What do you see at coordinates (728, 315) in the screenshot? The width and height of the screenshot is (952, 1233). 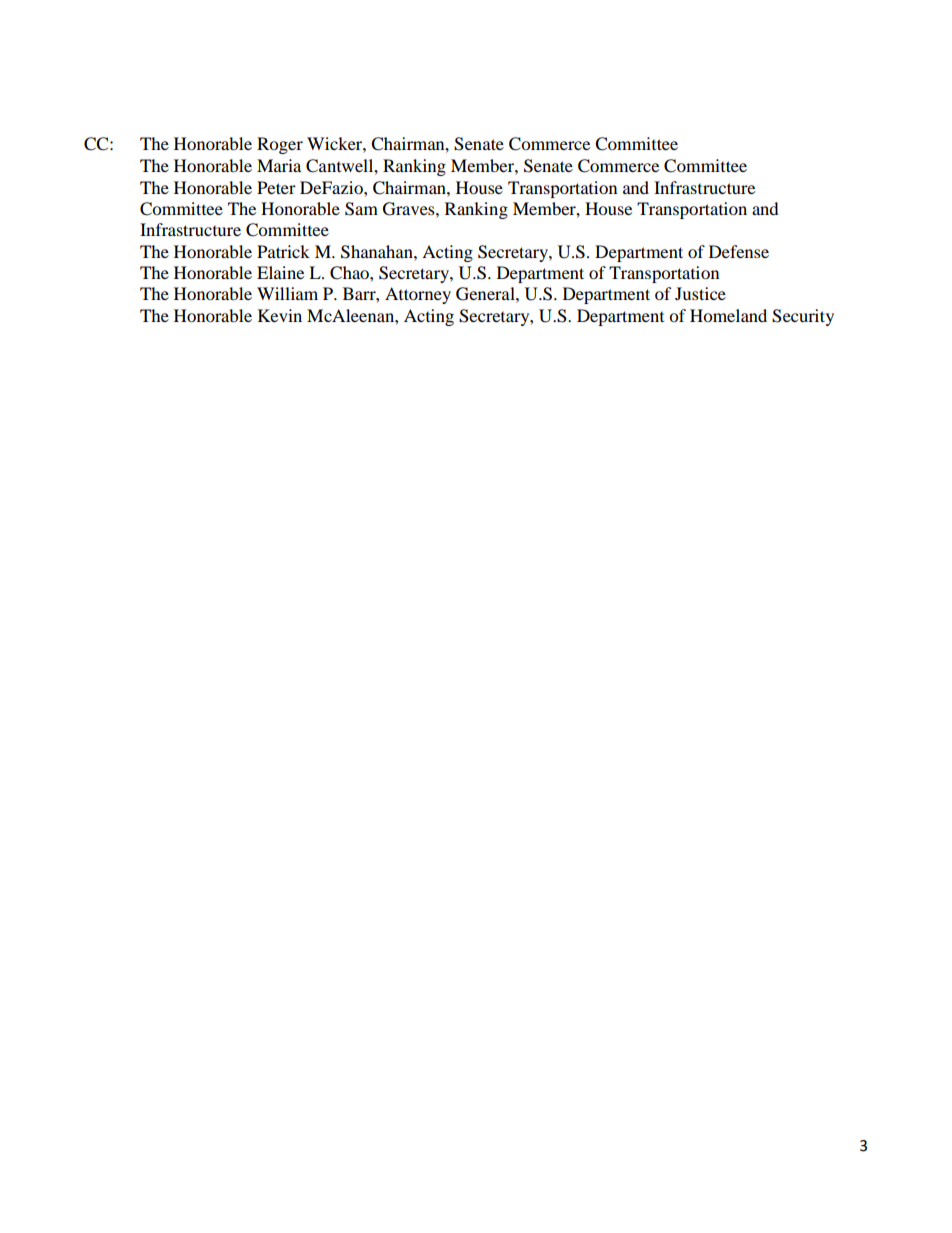 I see `Homeland` at bounding box center [728, 315].
